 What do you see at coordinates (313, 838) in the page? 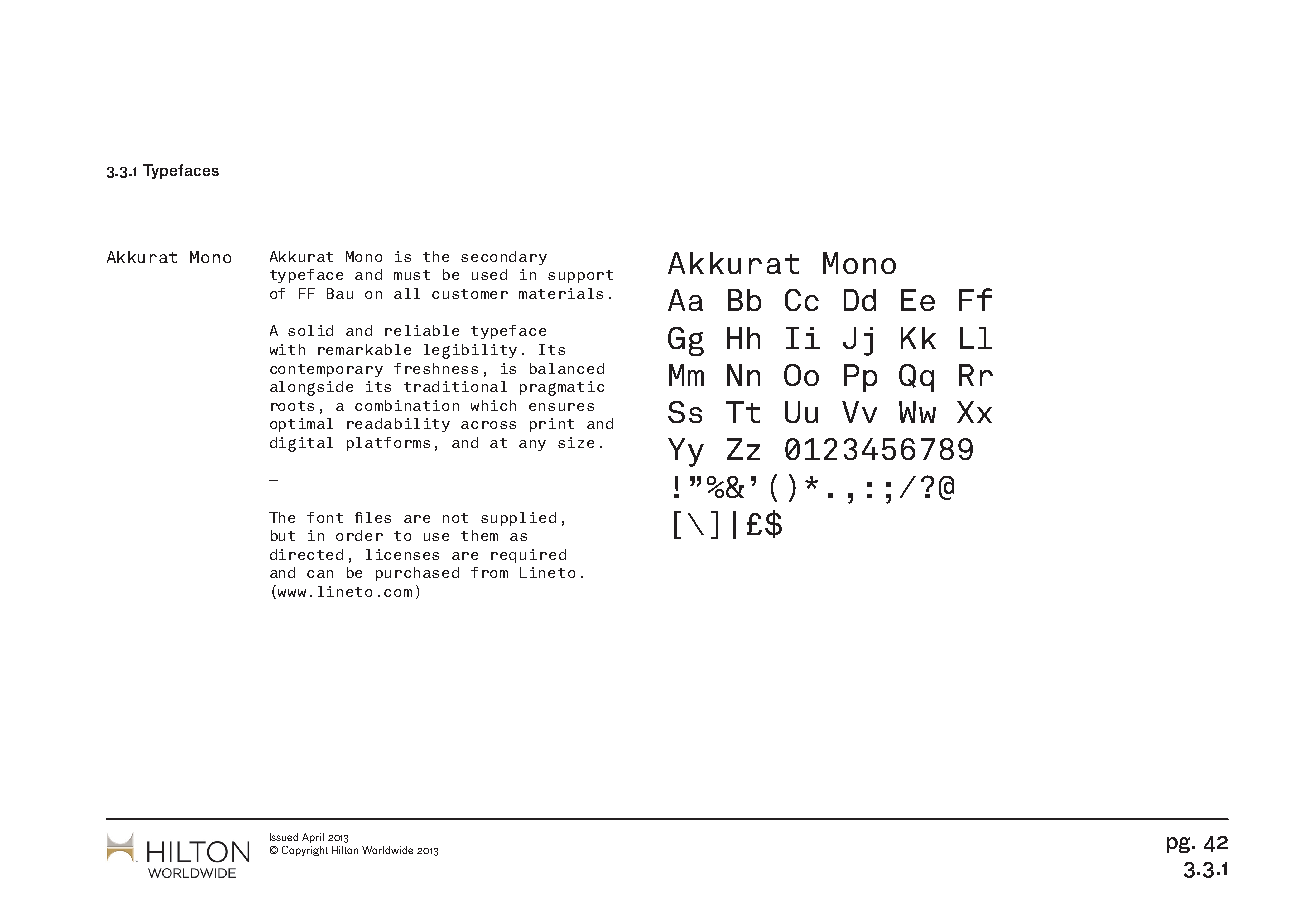
I see `April` at bounding box center [313, 838].
